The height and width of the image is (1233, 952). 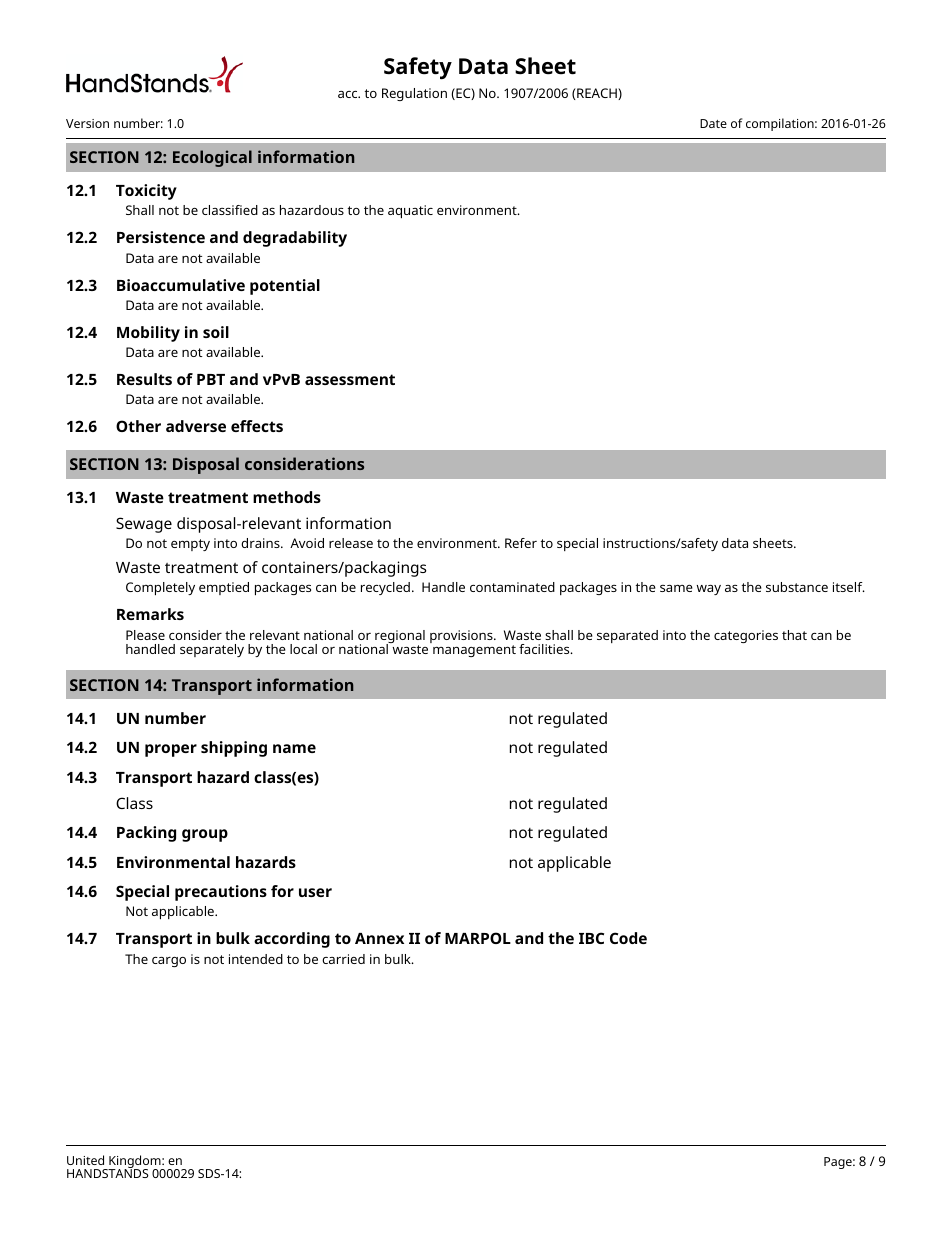 I want to click on name, so click(x=294, y=748).
